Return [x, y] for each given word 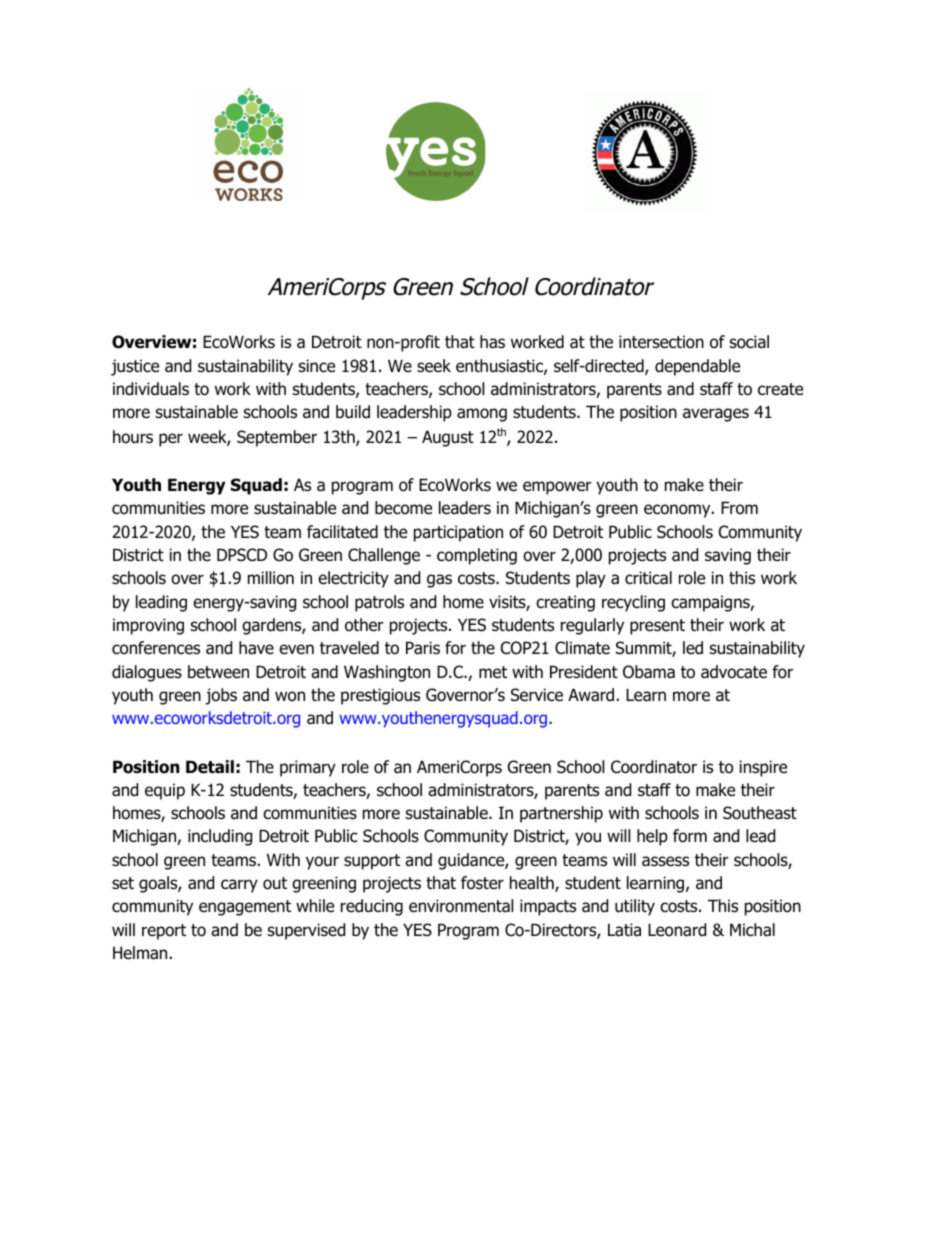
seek [434, 366]
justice [135, 367]
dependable [697, 367]
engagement [245, 908]
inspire [763, 768]
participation [458, 533]
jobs [221, 696]
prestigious [380, 696]
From [739, 508]
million [271, 578]
